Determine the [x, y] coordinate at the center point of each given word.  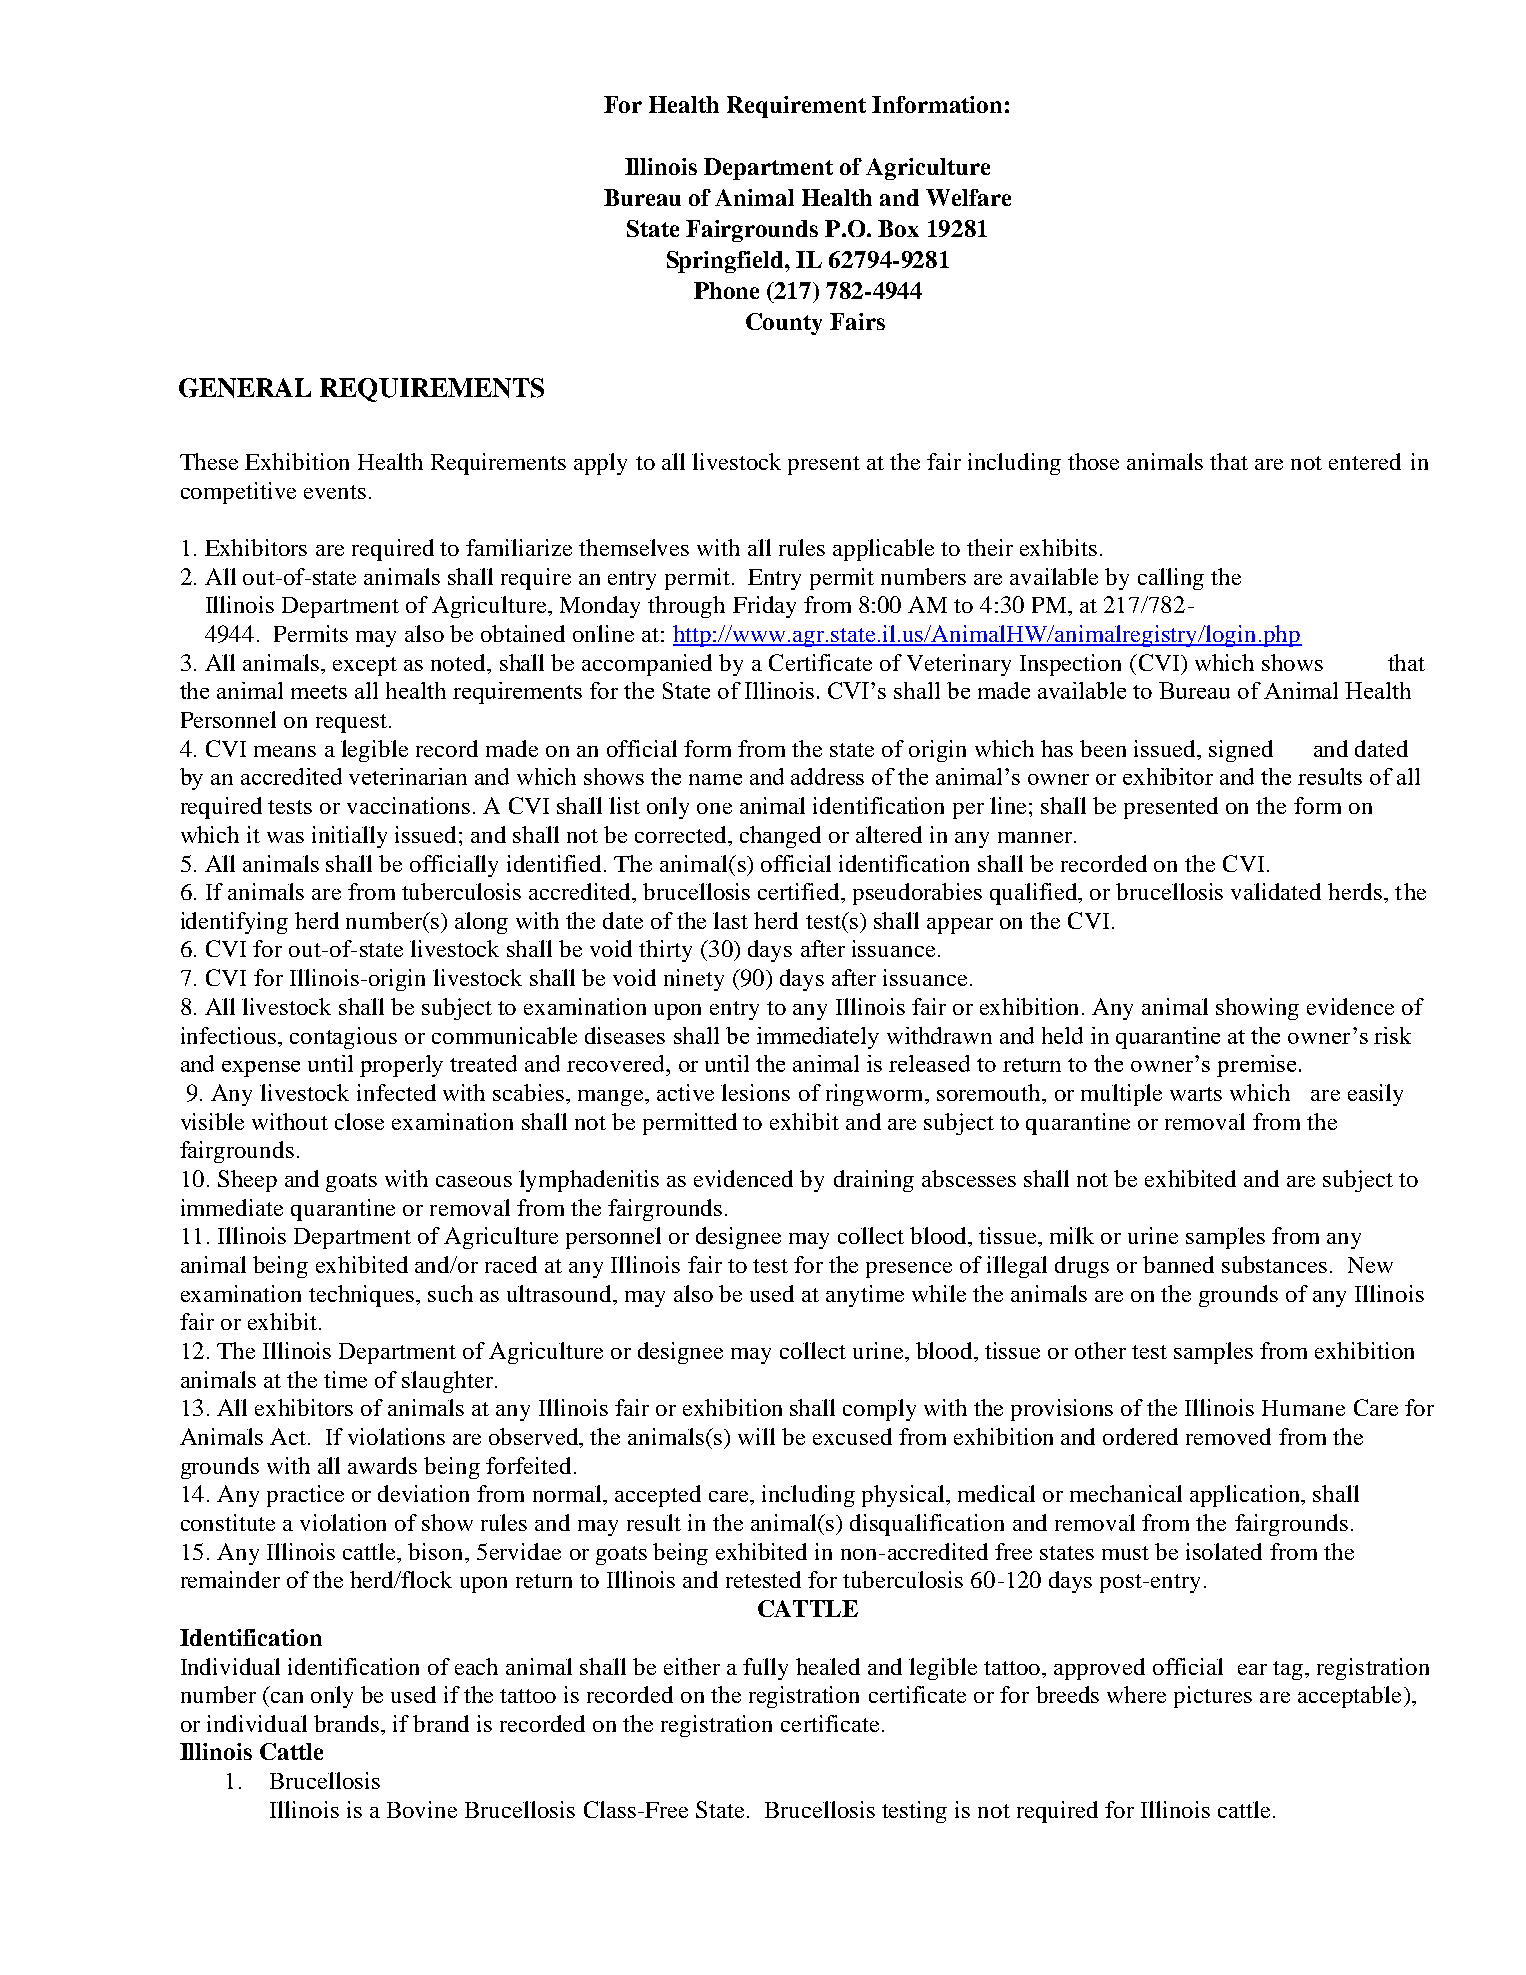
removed [1228, 1436]
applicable [883, 550]
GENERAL [245, 388]
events [335, 492]
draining [874, 1181]
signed [1241, 751]
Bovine [422, 1809]
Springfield [726, 262]
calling [1171, 579]
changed [780, 837]
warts [1196, 1094]
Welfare [968, 197]
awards [382, 1465]
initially [349, 837]
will [756, 1436]
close [359, 1121]
